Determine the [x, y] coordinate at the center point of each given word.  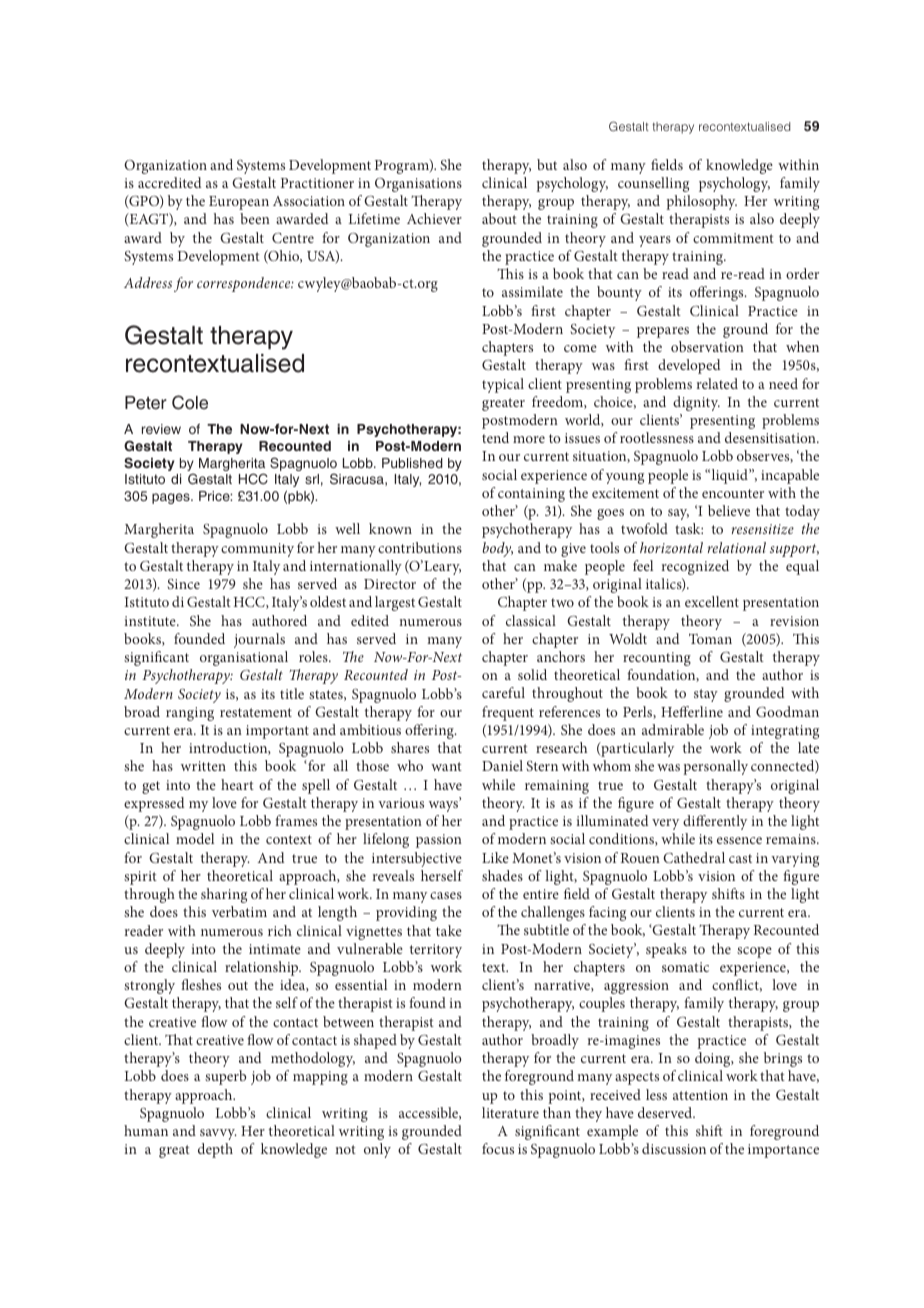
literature [510, 1112]
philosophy [701, 202]
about [499, 218]
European [239, 203]
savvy [218, 1134]
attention [700, 1095]
